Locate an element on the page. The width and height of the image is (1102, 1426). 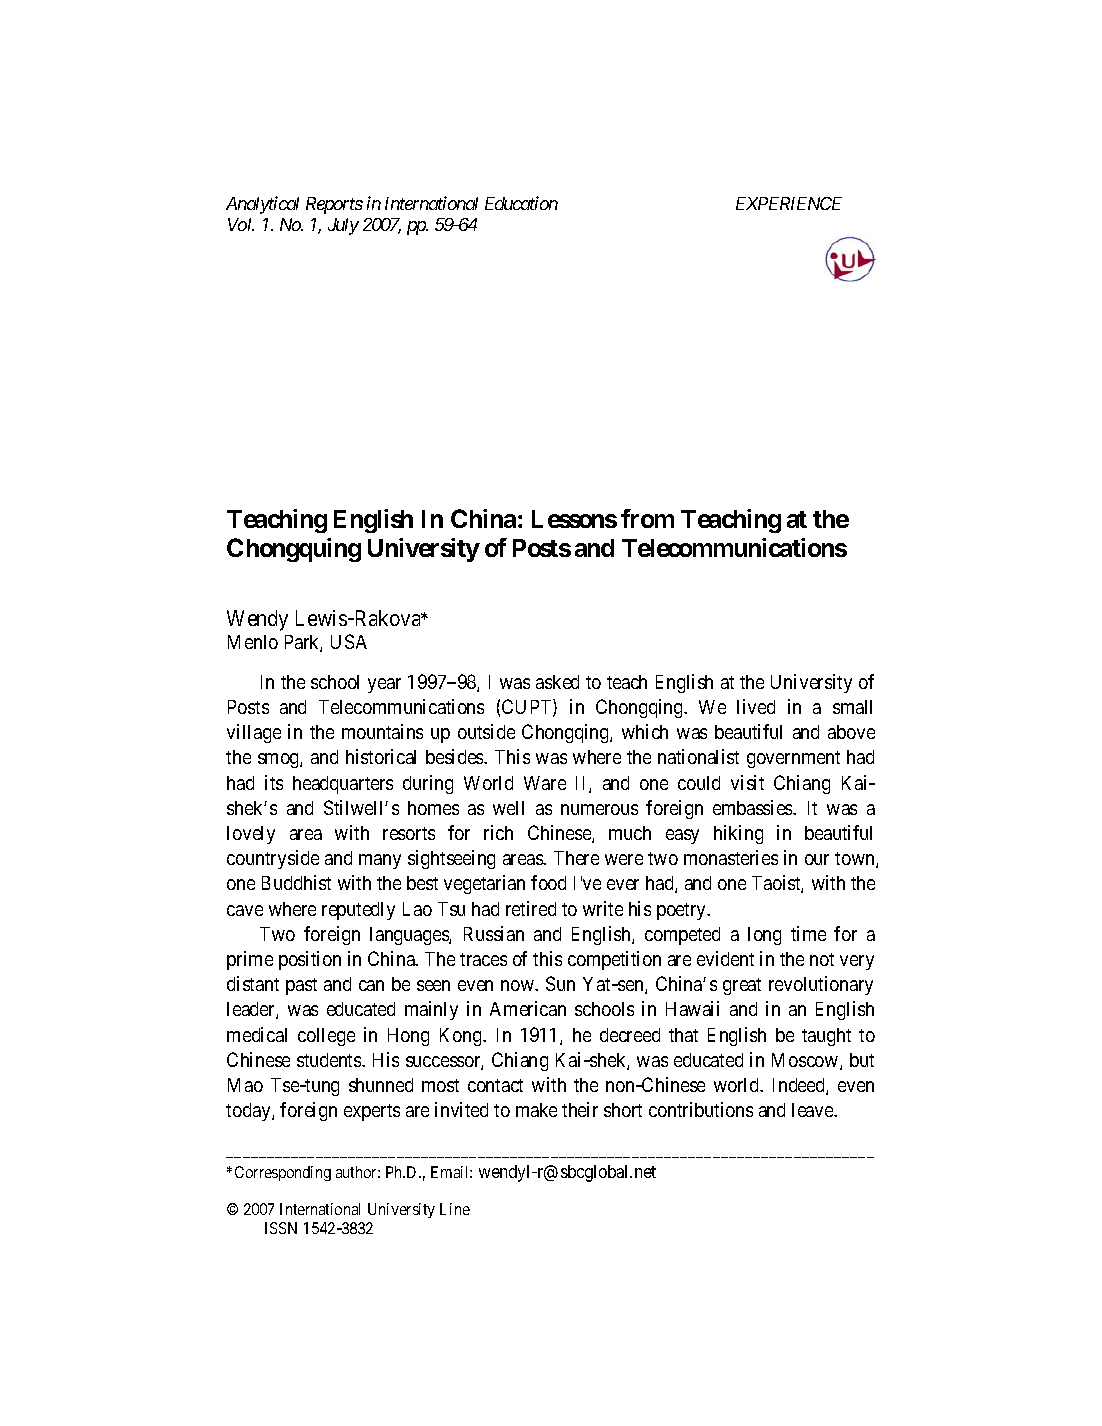
mountains is located at coordinates (382, 731).
